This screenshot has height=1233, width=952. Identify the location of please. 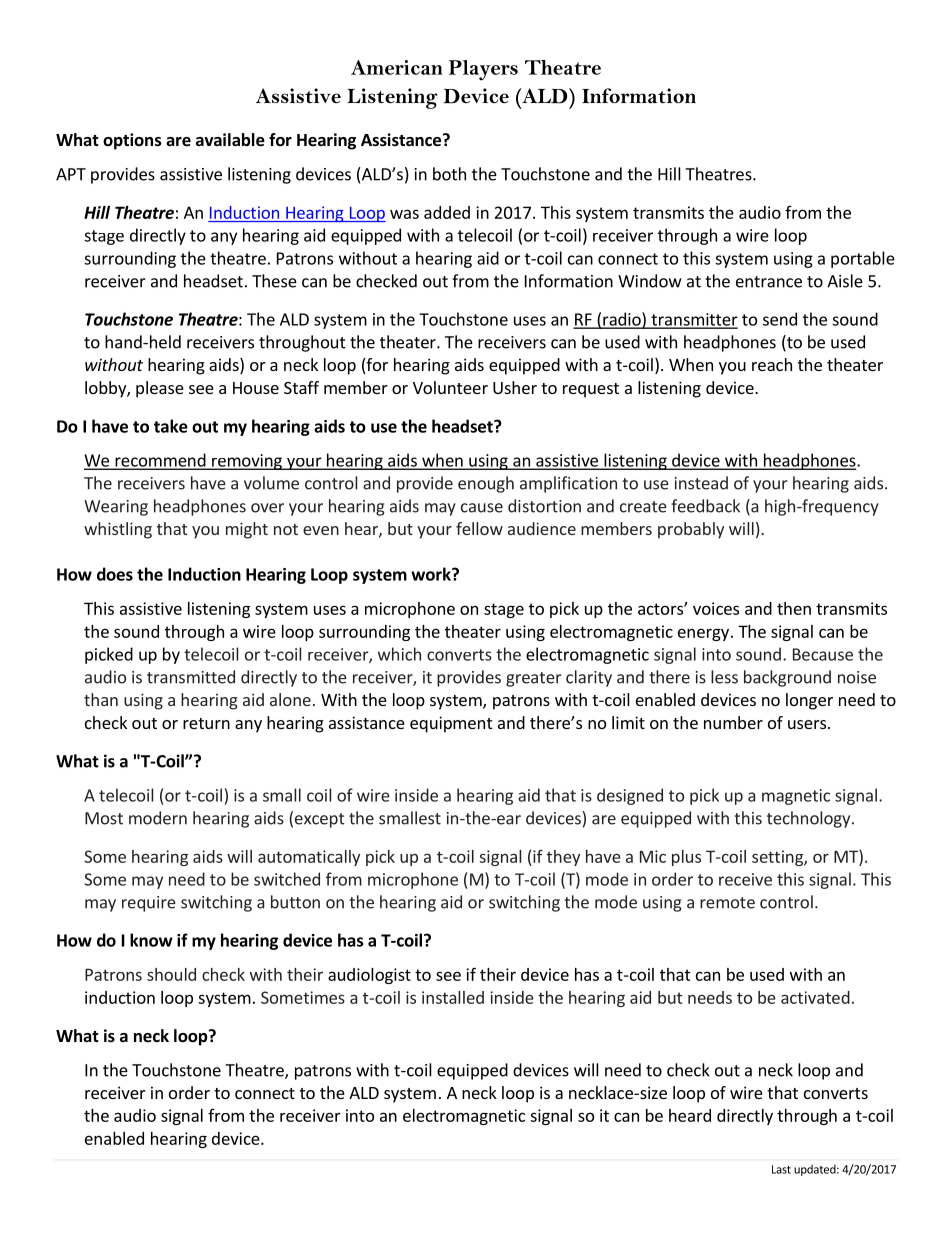
(160, 389).
